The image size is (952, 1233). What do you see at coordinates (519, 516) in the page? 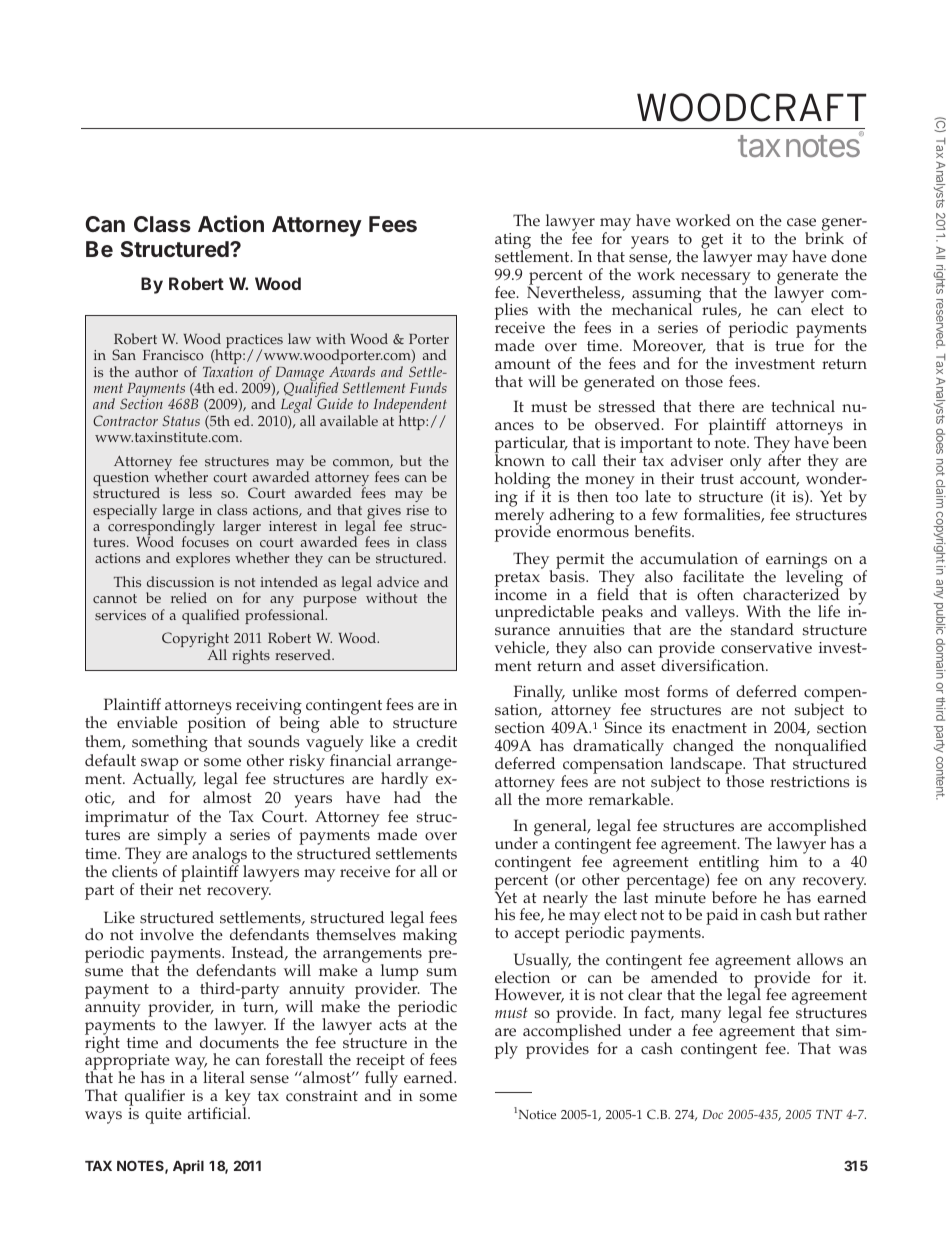
I see `merely` at bounding box center [519, 516].
